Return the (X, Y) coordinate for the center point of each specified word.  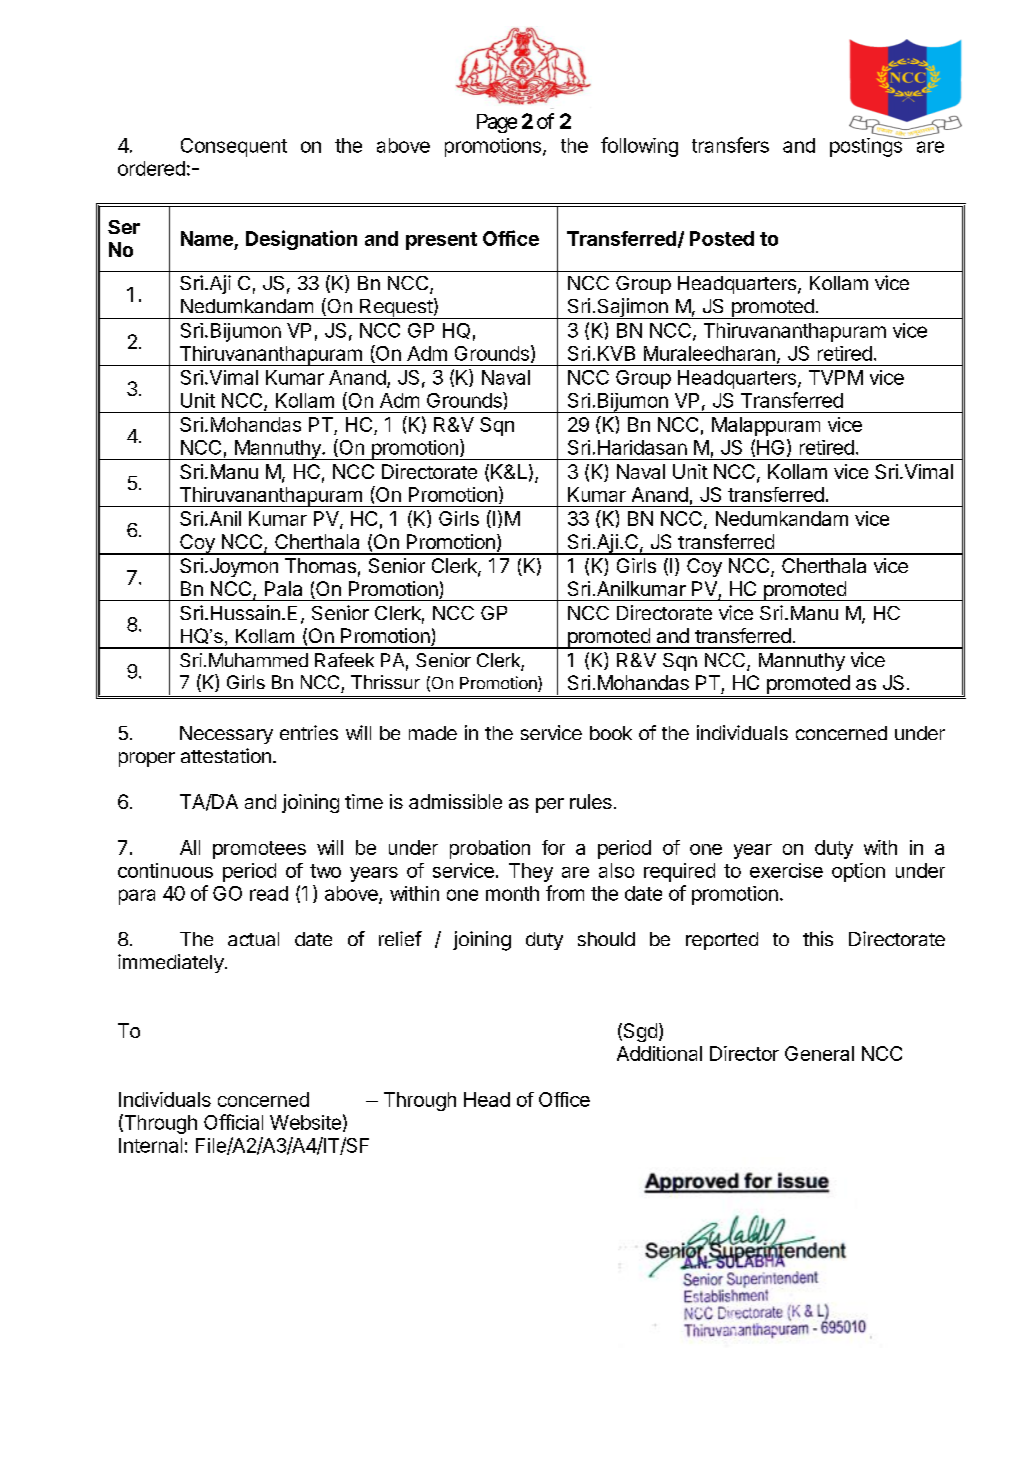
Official (233, 1122)
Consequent (234, 147)
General (819, 1053)
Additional (659, 1053)
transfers (730, 145)
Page (497, 123)
